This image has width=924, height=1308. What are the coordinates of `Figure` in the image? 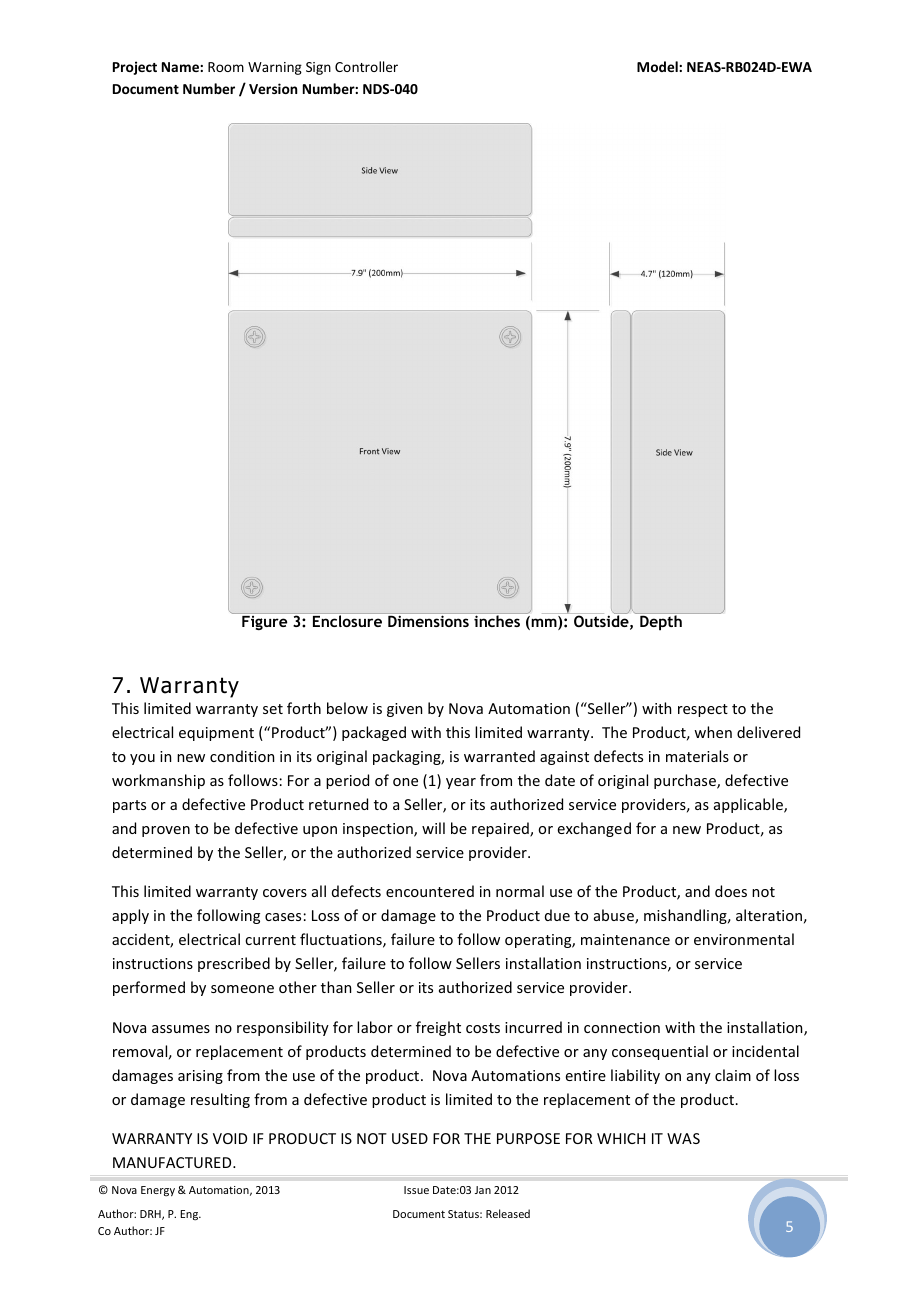 It's located at (264, 623).
